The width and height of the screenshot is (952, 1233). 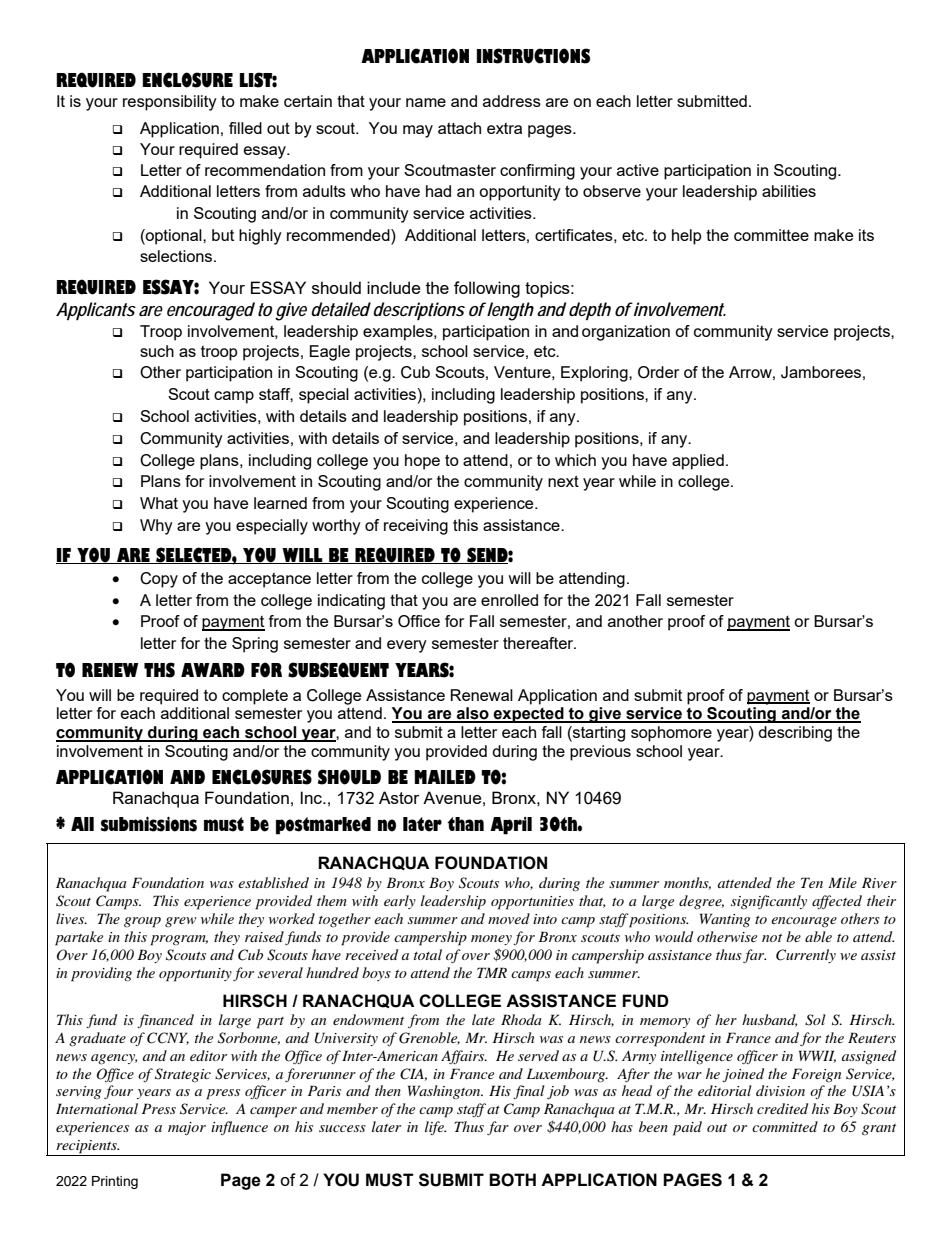 I want to click on describing, so click(x=795, y=734).
